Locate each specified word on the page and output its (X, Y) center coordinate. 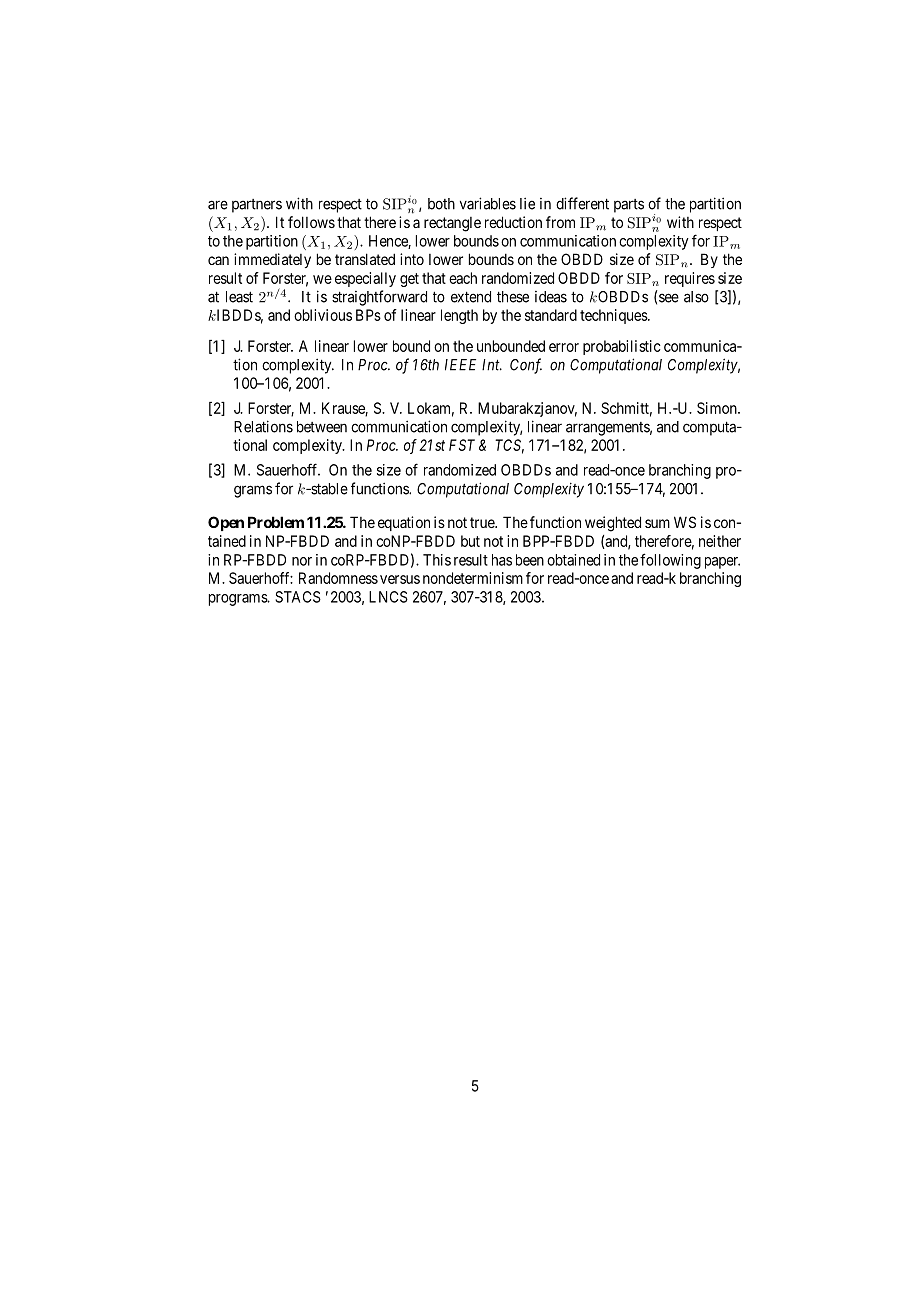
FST (462, 445)
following (670, 561)
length (459, 316)
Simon (718, 408)
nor (302, 561)
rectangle (452, 224)
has (502, 560)
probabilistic (622, 347)
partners (257, 206)
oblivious (323, 315)
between (322, 427)
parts (629, 206)
